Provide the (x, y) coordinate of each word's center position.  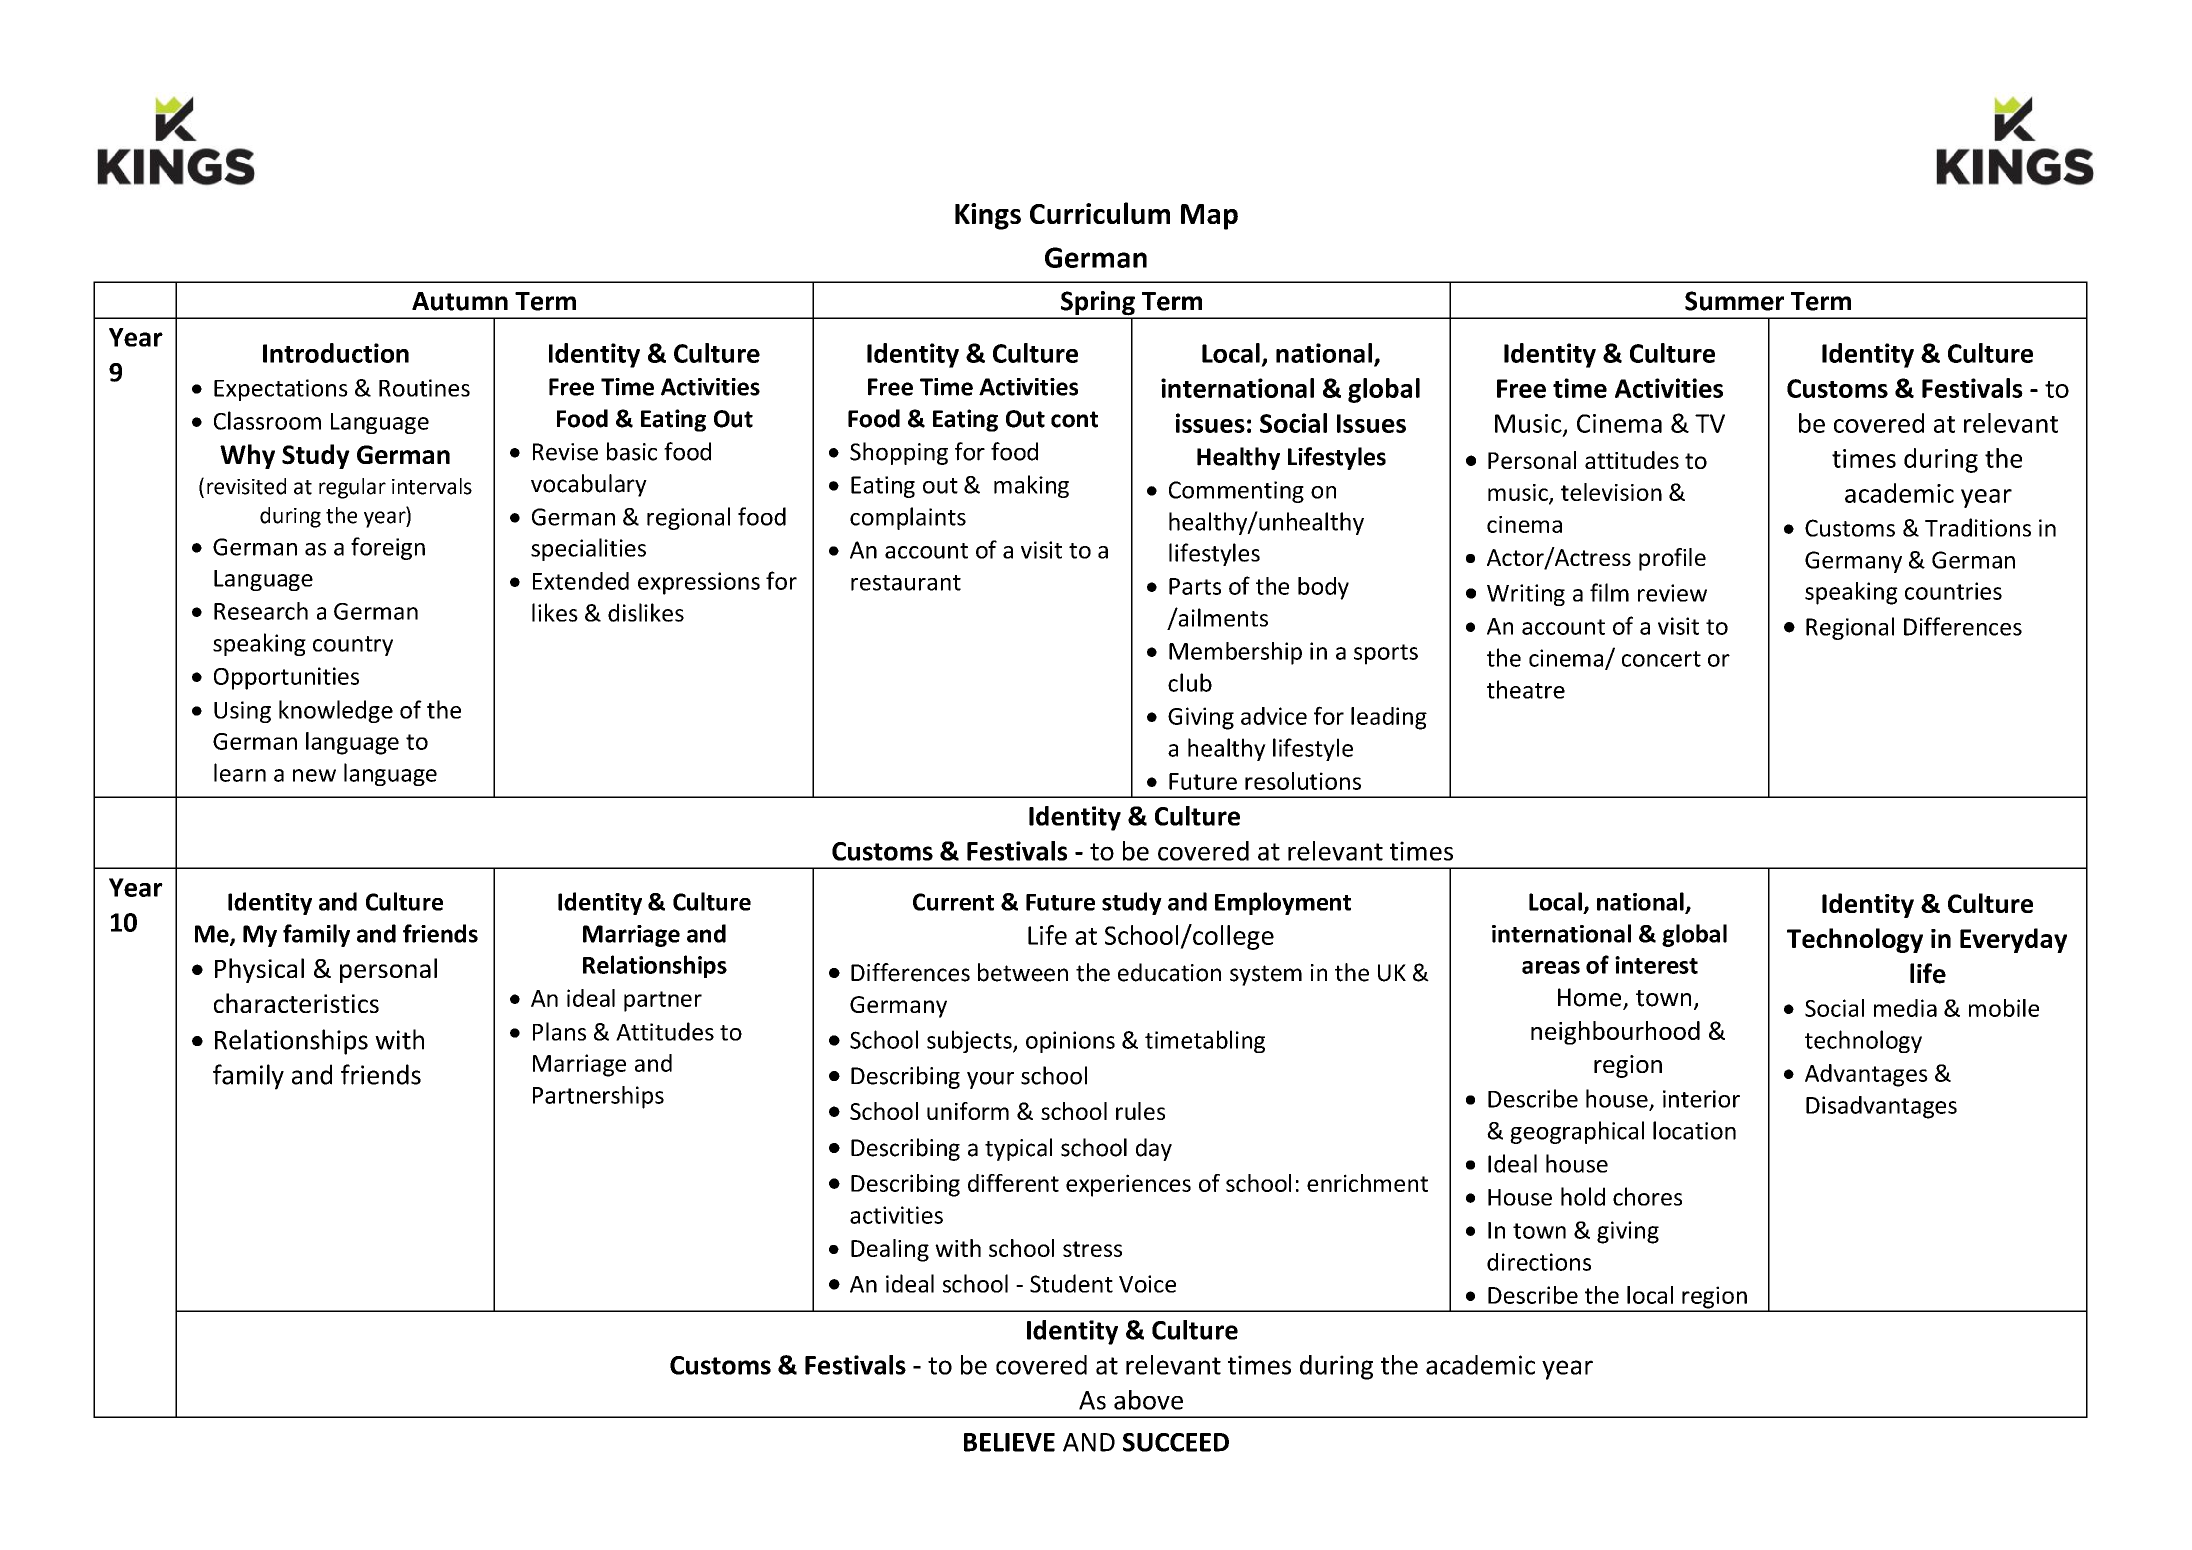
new (314, 775)
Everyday (2013, 940)
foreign (388, 548)
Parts (1195, 586)
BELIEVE (1009, 1442)
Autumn (460, 301)
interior (1701, 1099)
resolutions (1303, 781)
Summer (1734, 301)
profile (1672, 559)
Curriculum (1100, 213)
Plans (559, 1031)
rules (1140, 1111)
